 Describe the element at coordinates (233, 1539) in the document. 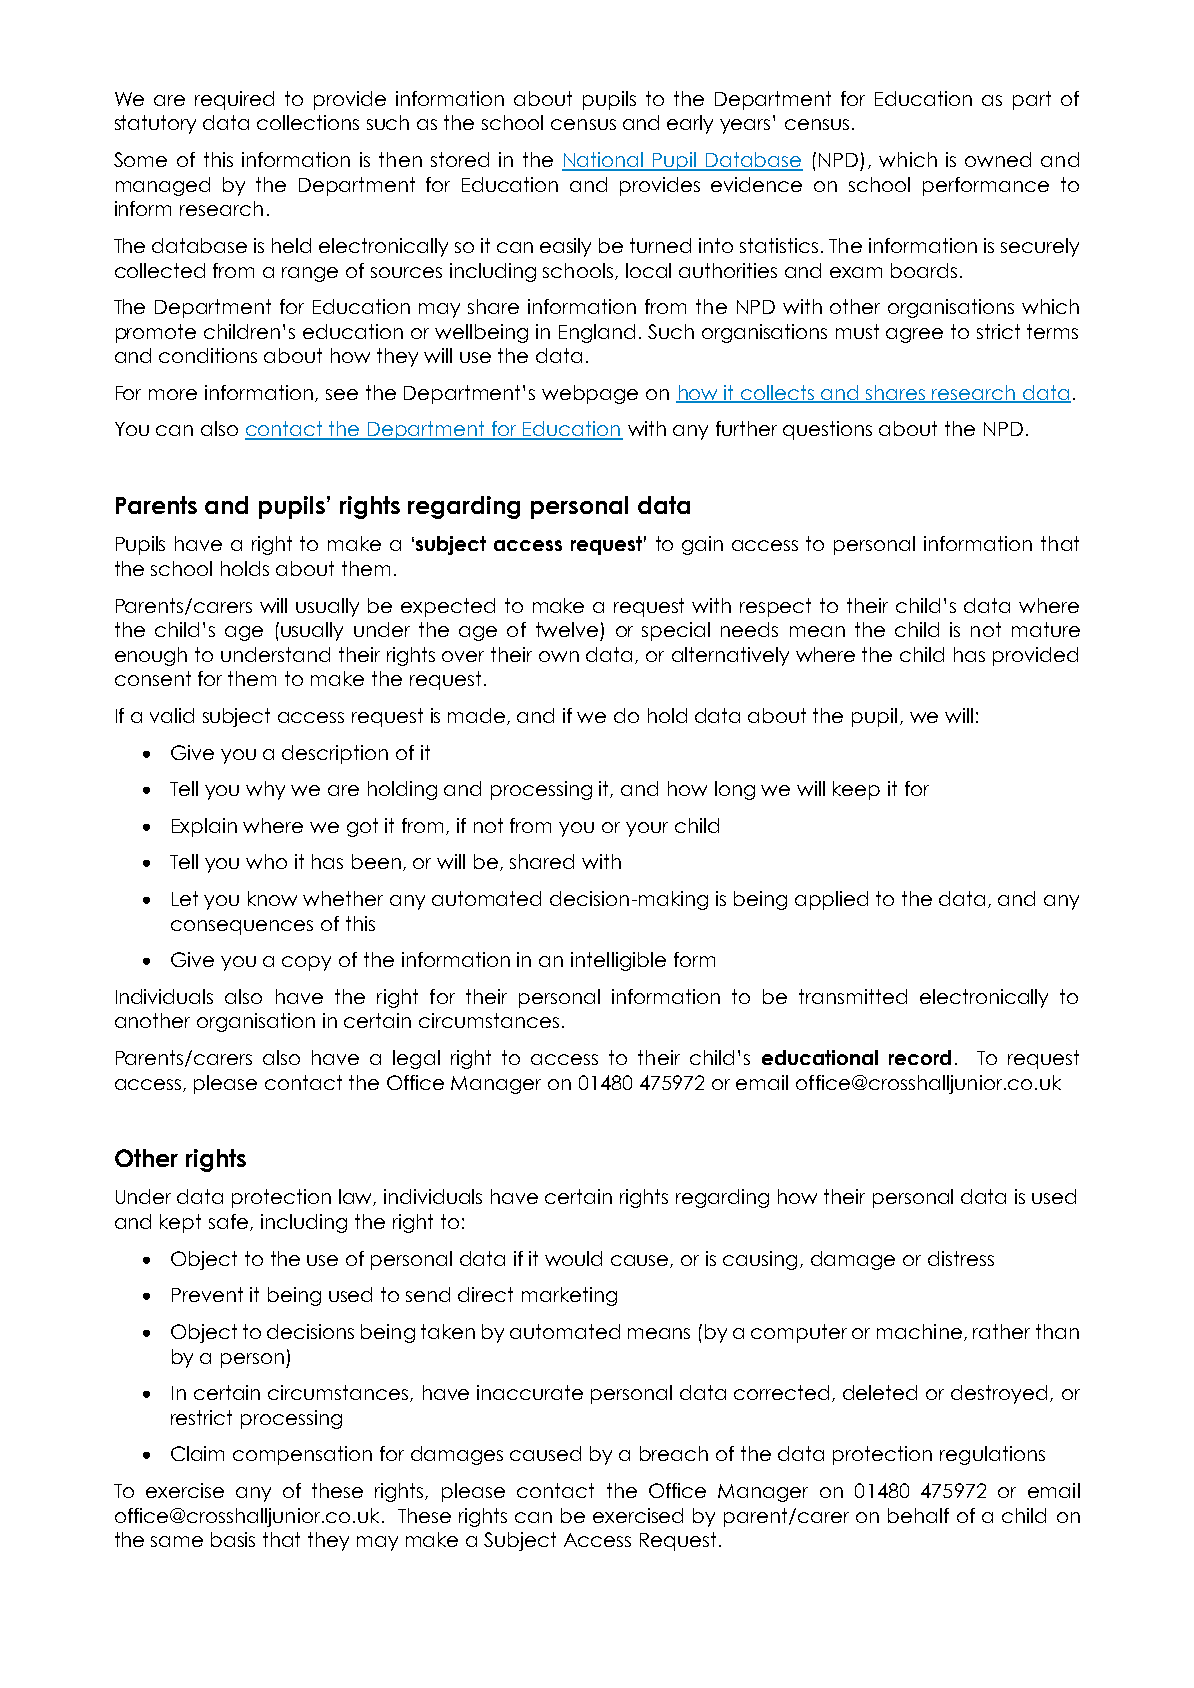

I see `basis` at that location.
